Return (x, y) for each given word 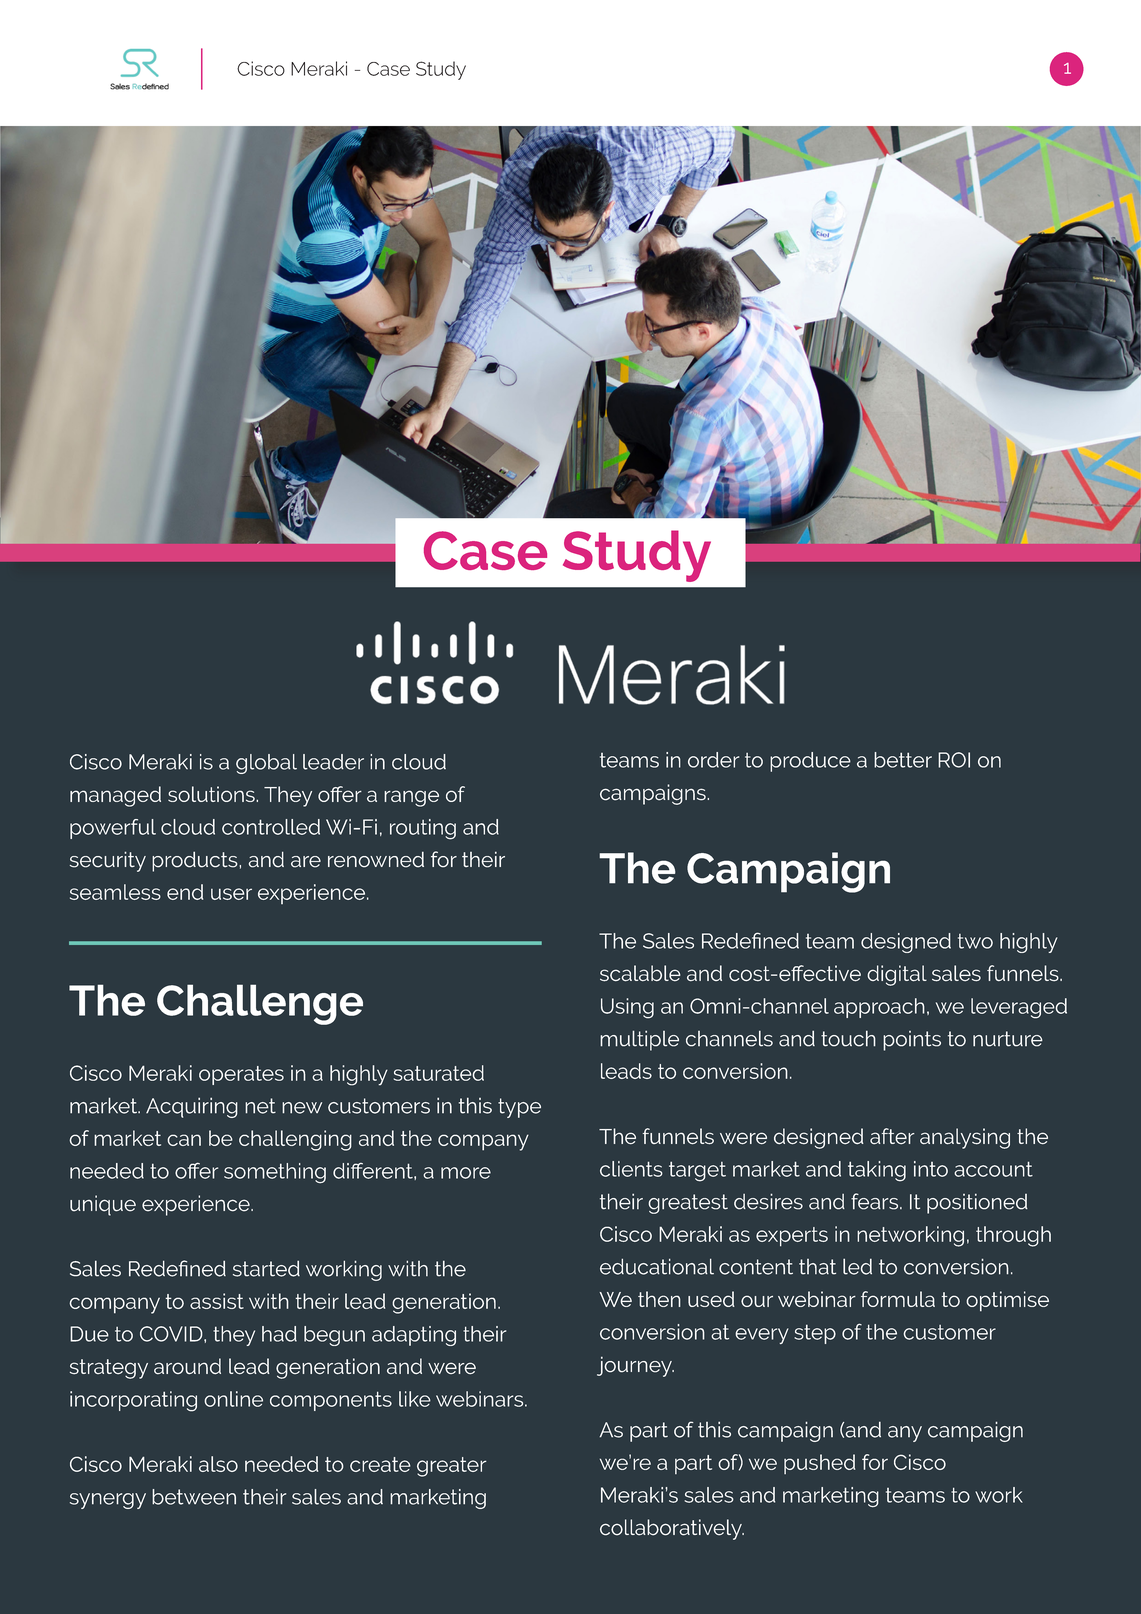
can (184, 1140)
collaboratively (672, 1529)
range (411, 798)
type (519, 1108)
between (194, 1497)
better (903, 760)
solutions (212, 794)
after (892, 1136)
